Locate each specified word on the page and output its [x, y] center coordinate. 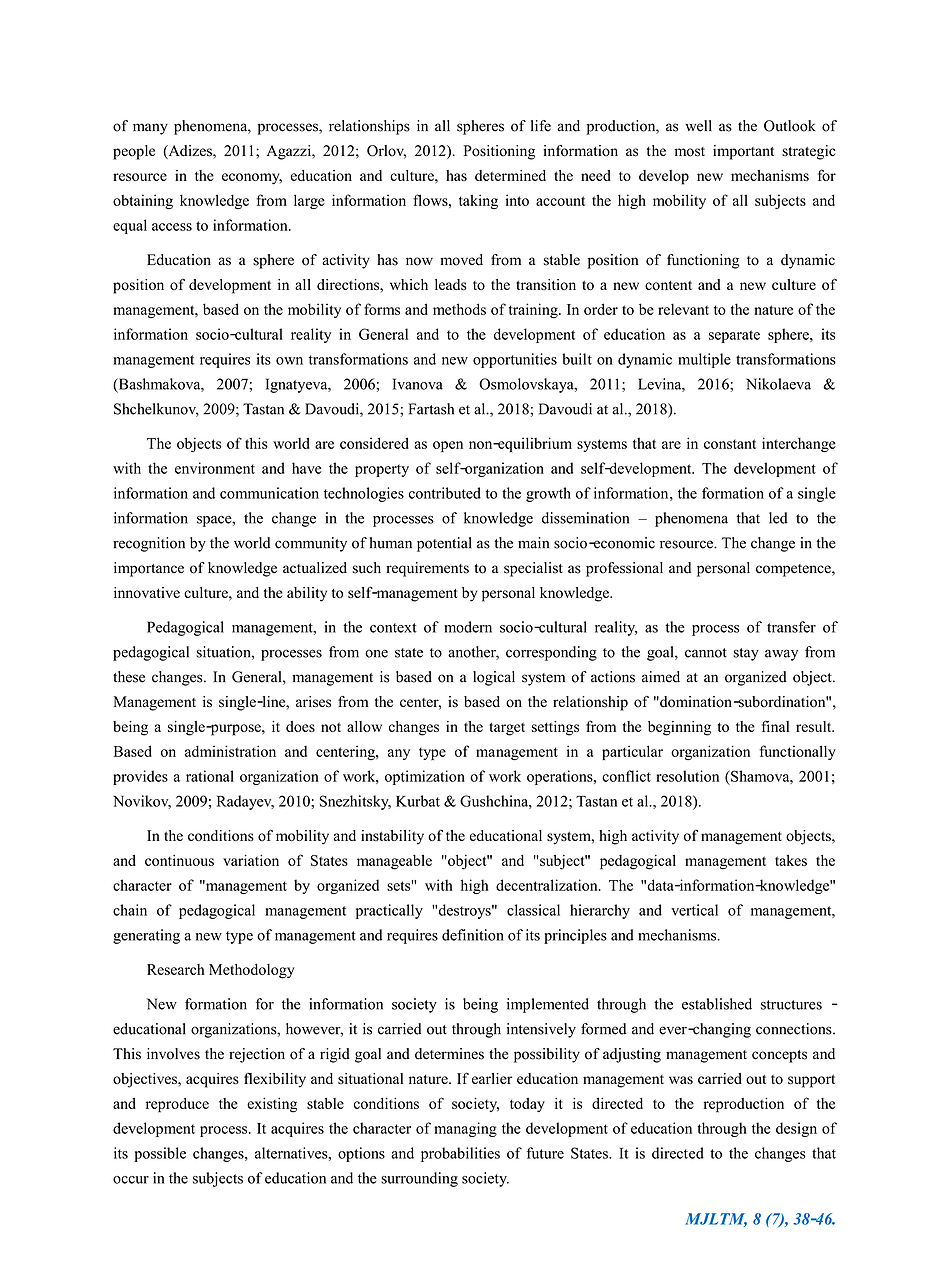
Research [176, 969]
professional [624, 569]
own [289, 361]
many [150, 129]
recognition [149, 544]
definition [473, 935]
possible [160, 1154]
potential [444, 544]
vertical [694, 910]
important [743, 152]
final [775, 726]
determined [510, 175]
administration [230, 751]
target [507, 729]
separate [734, 336]
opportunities [515, 360]
